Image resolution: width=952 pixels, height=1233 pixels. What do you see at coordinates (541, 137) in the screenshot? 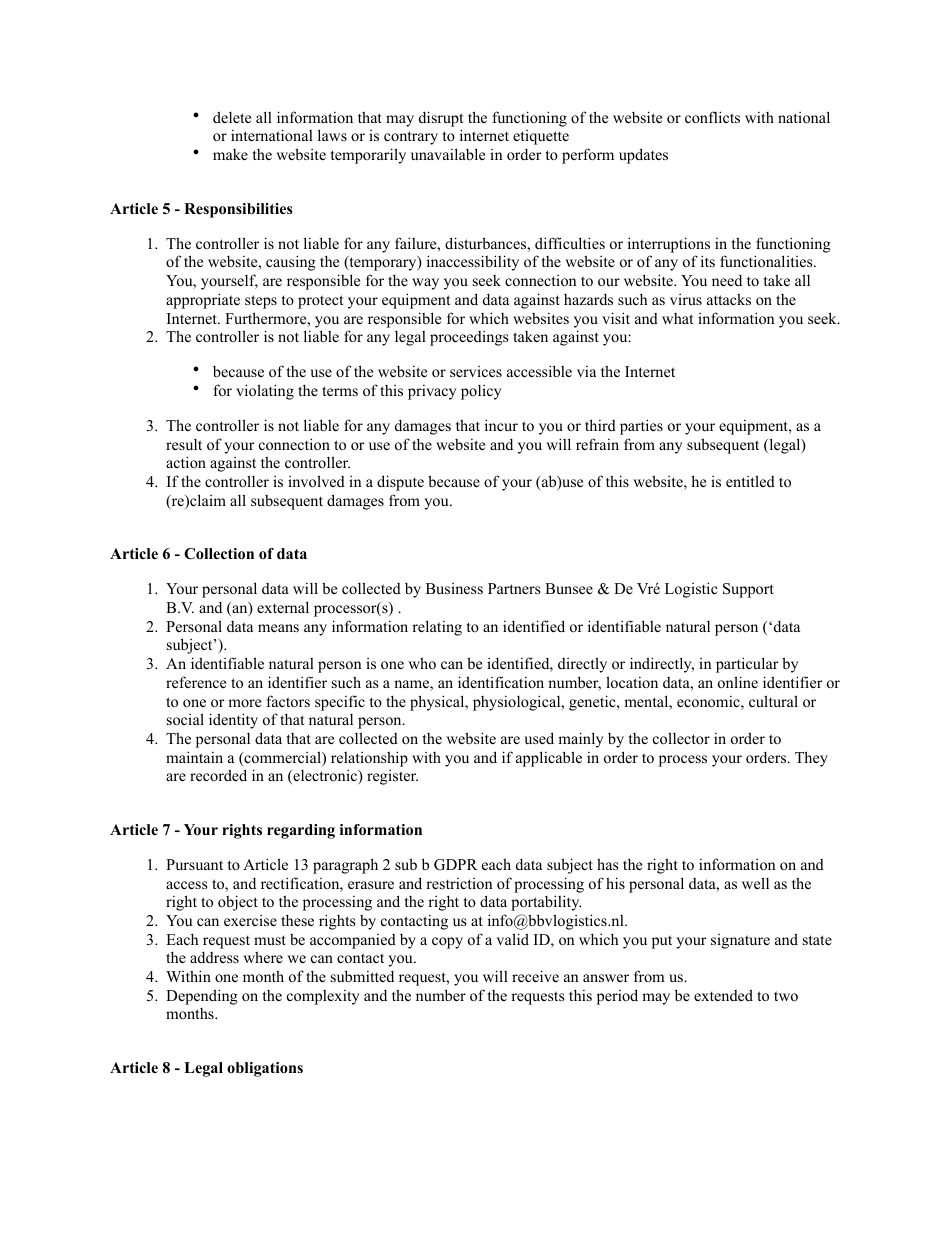
I see `etiquette` at bounding box center [541, 137].
